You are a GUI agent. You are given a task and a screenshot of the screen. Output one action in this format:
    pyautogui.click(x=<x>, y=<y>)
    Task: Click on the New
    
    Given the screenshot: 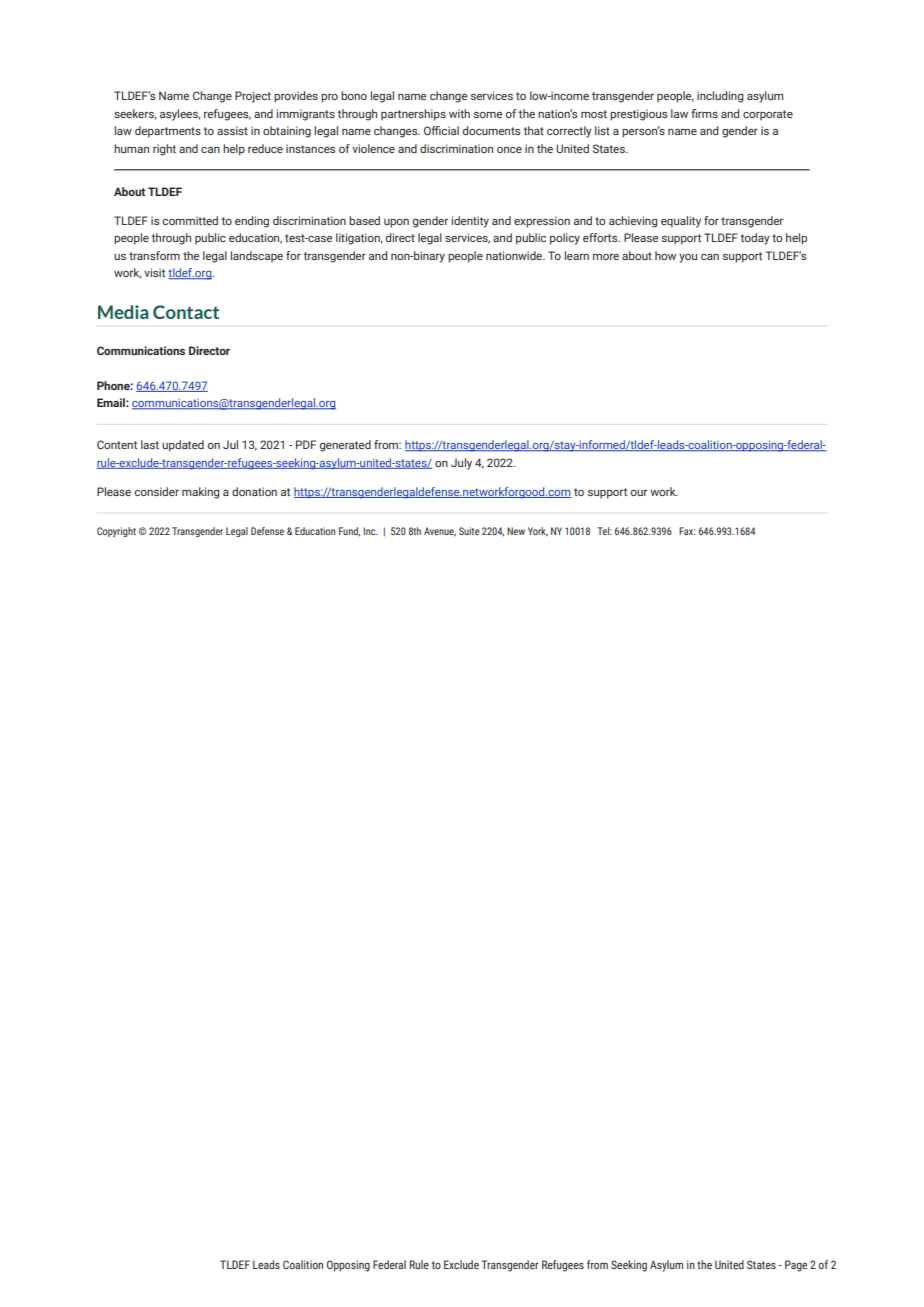 What is the action you would take?
    pyautogui.click(x=516, y=531)
